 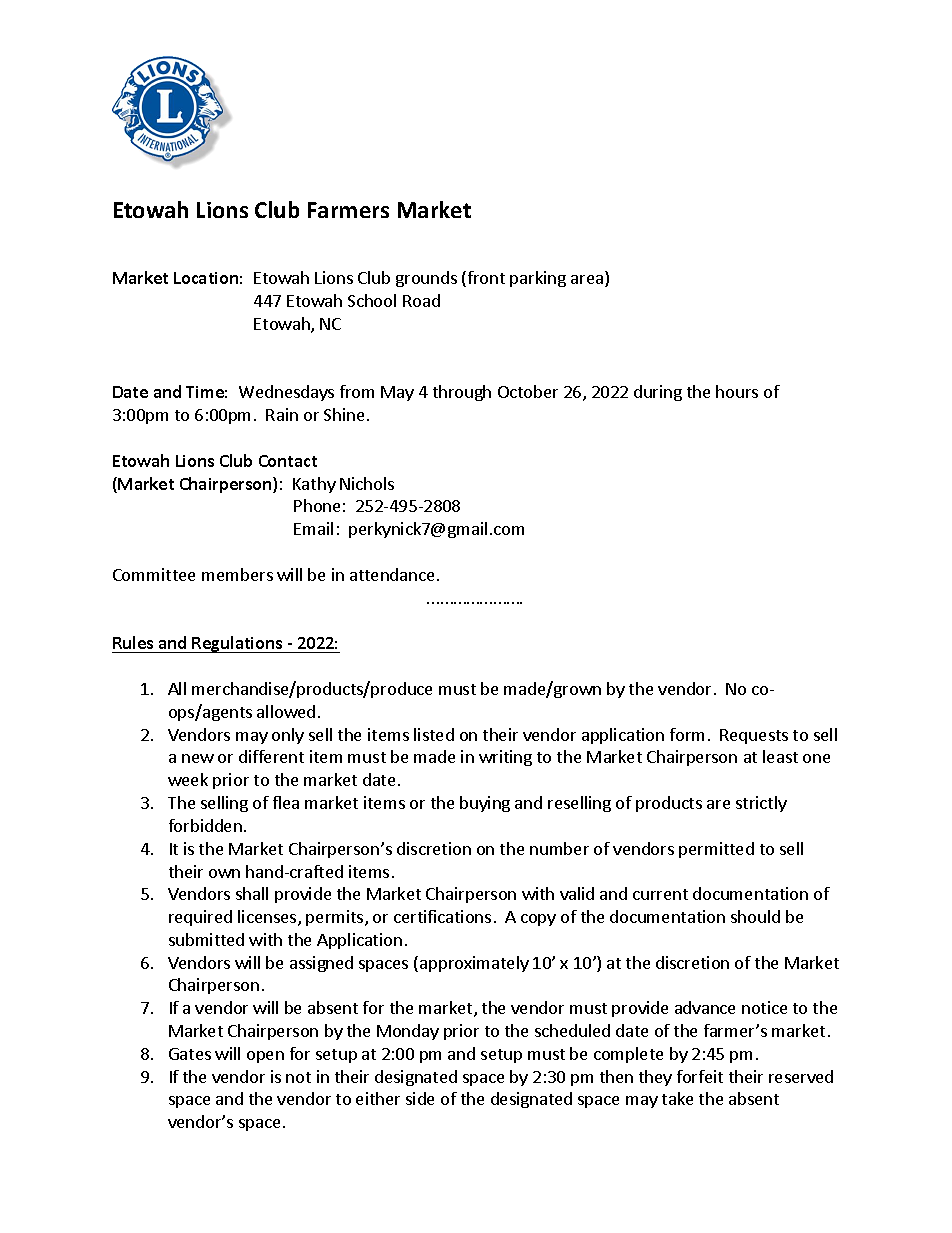 I want to click on area, so click(x=587, y=279).
